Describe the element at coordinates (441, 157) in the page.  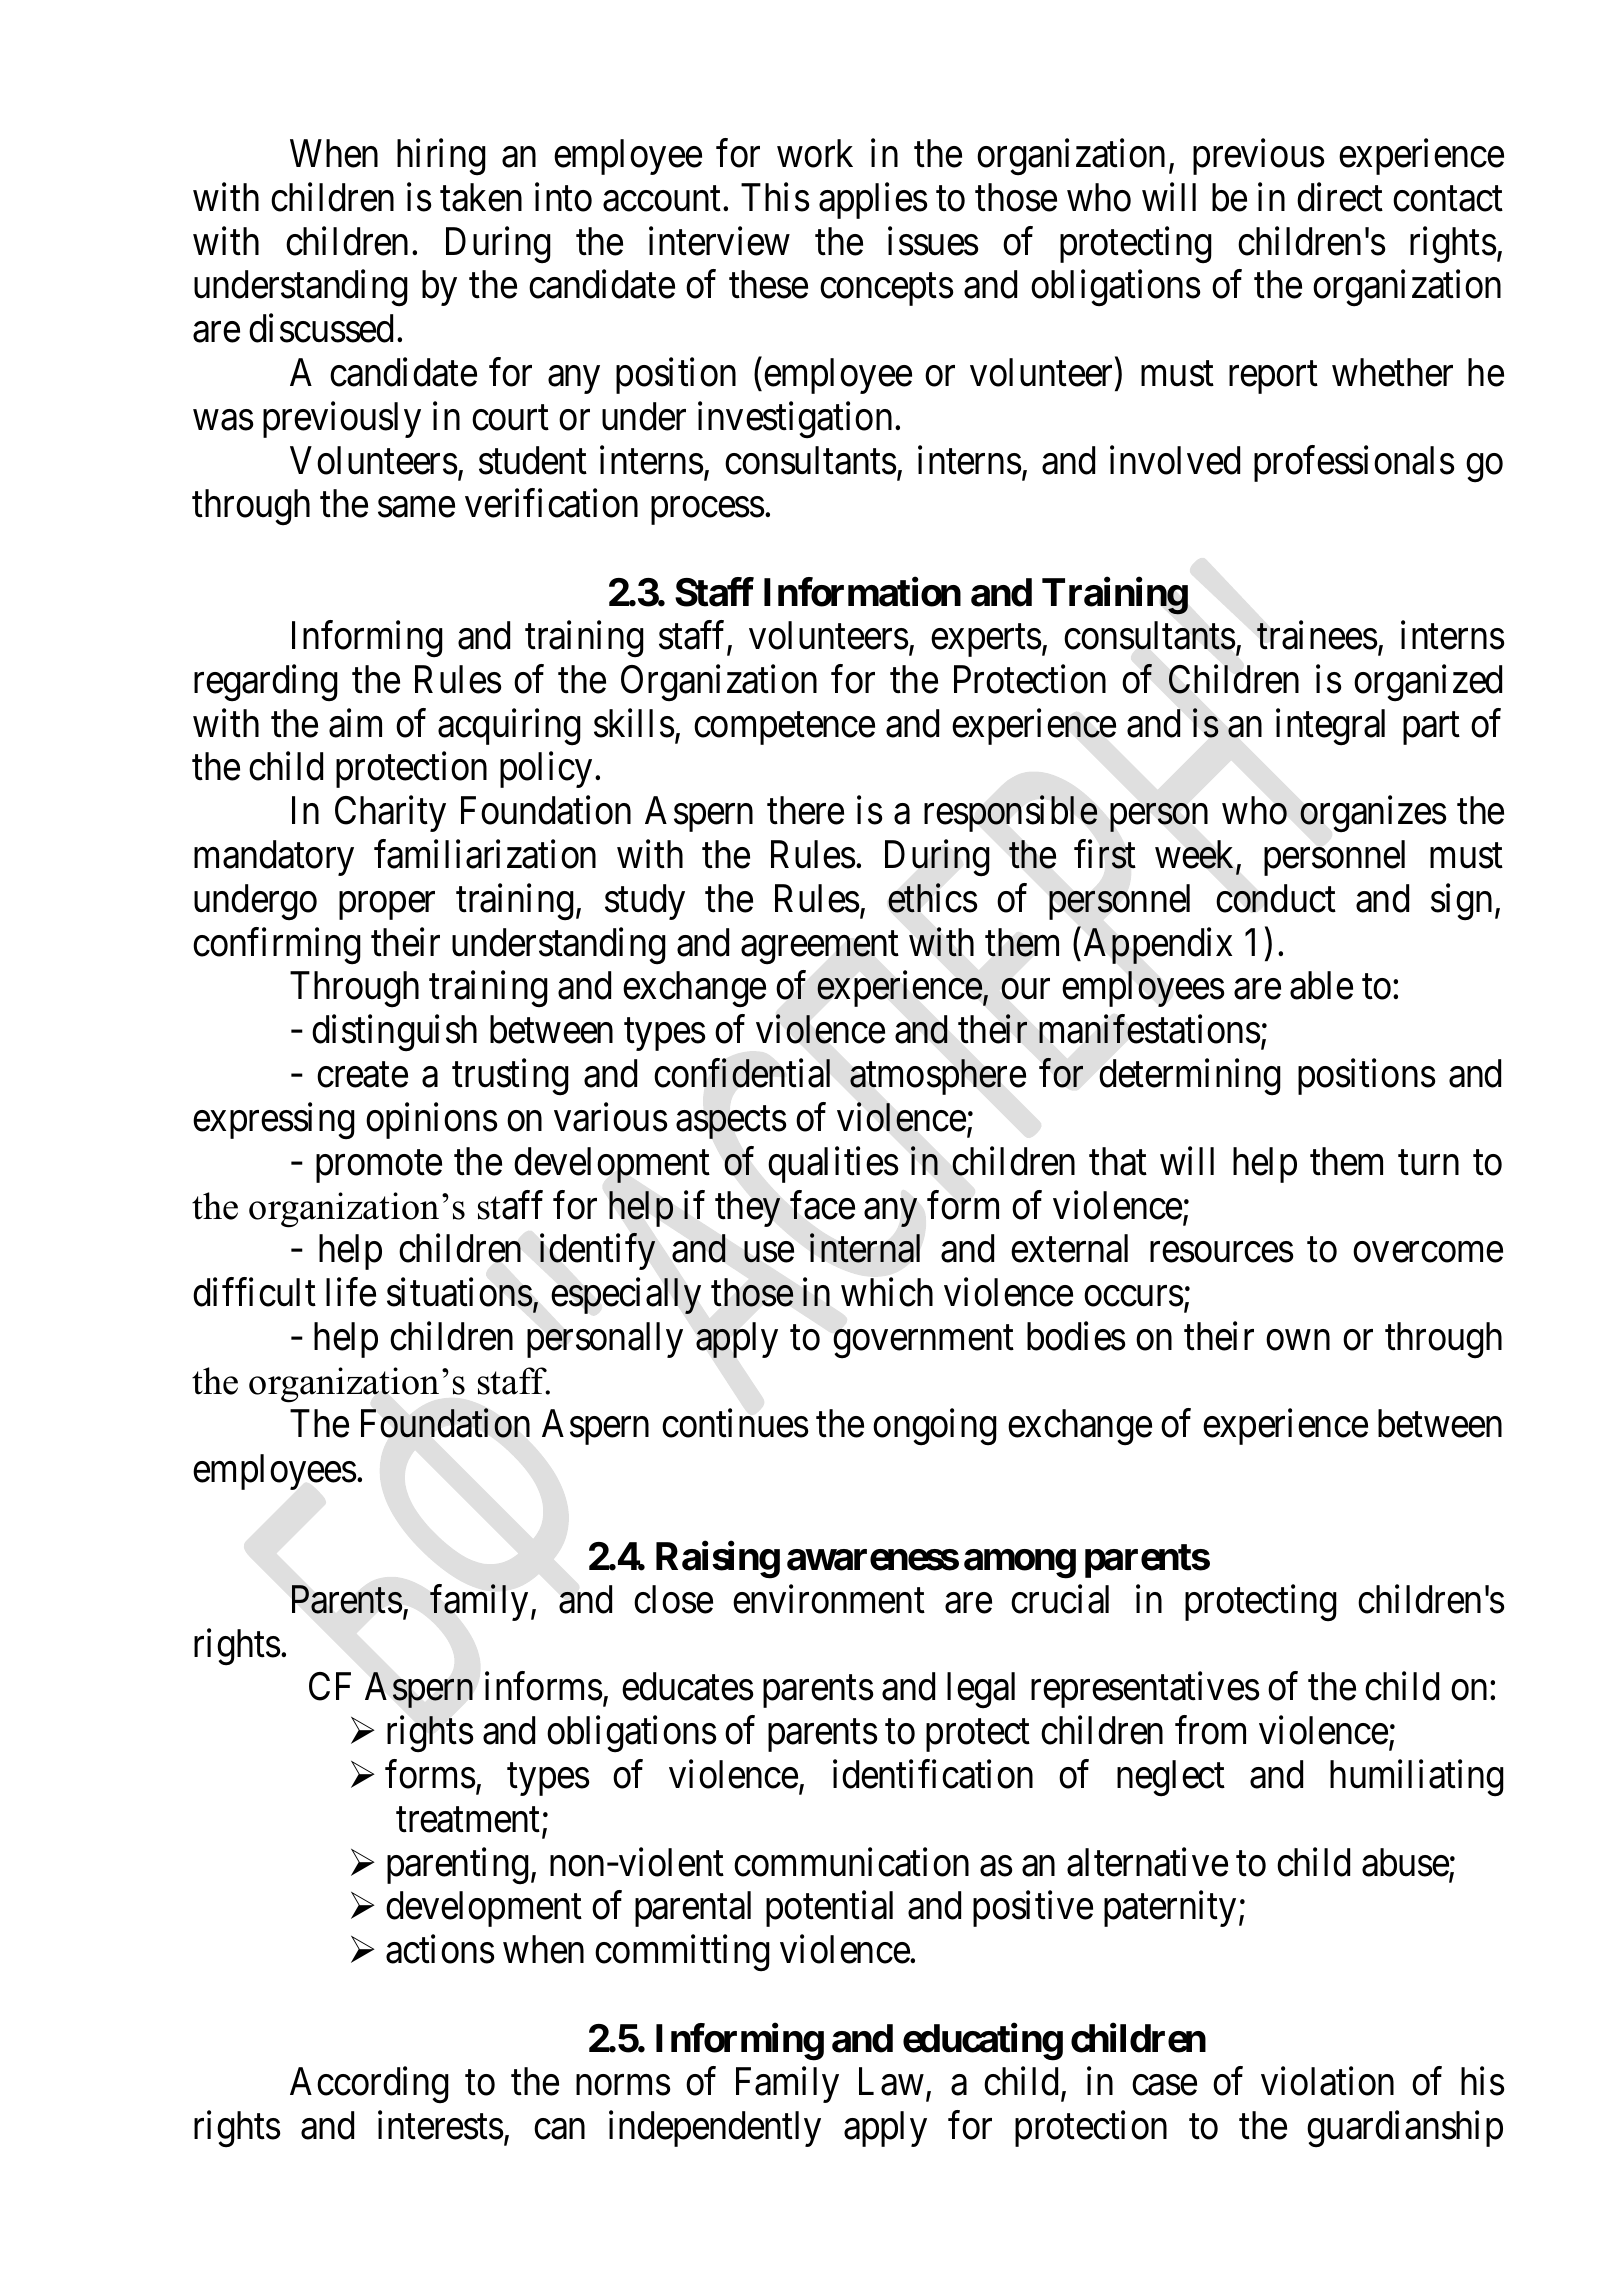
I see `hiring` at that location.
